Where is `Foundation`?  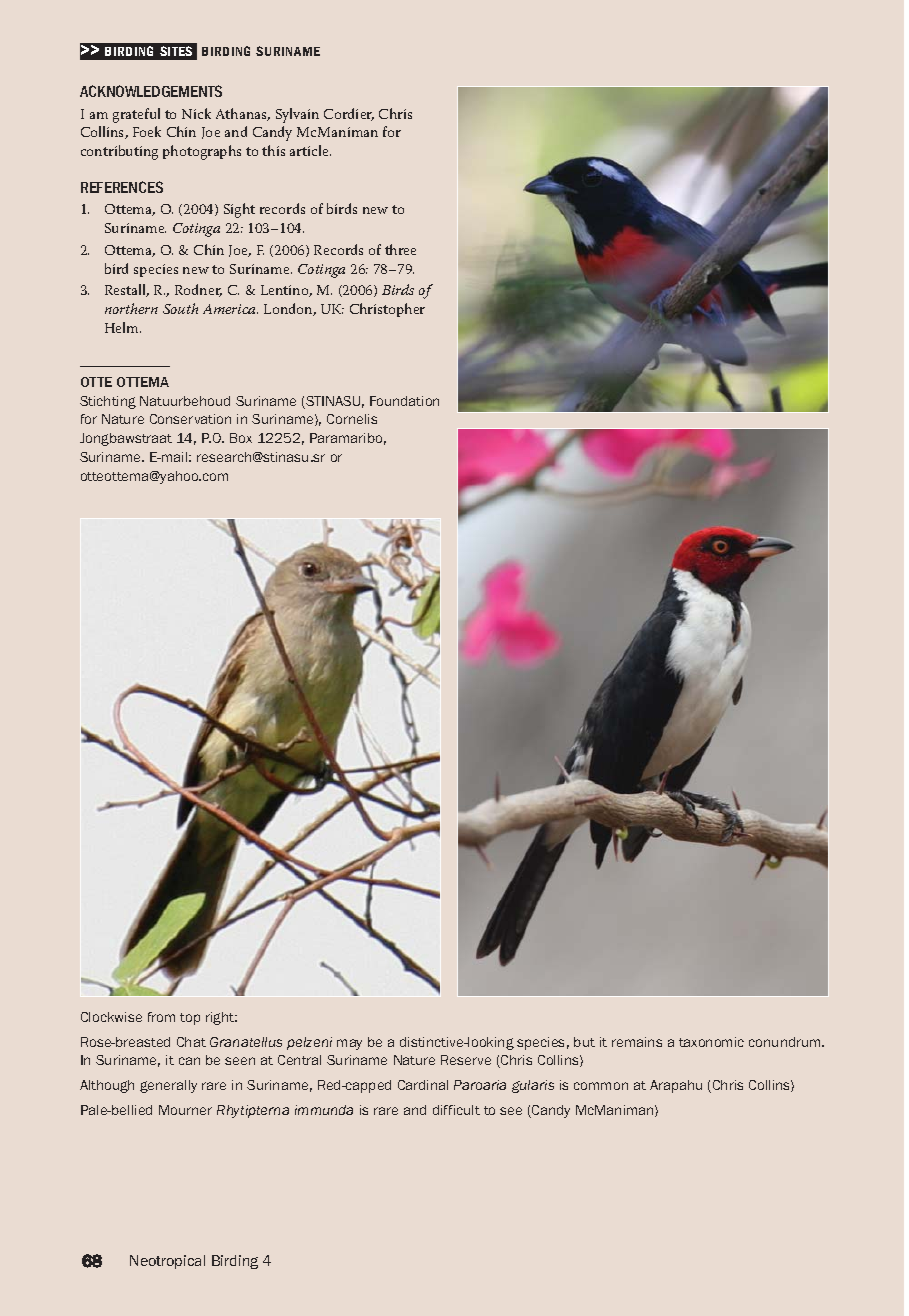 Foundation is located at coordinates (404, 401).
